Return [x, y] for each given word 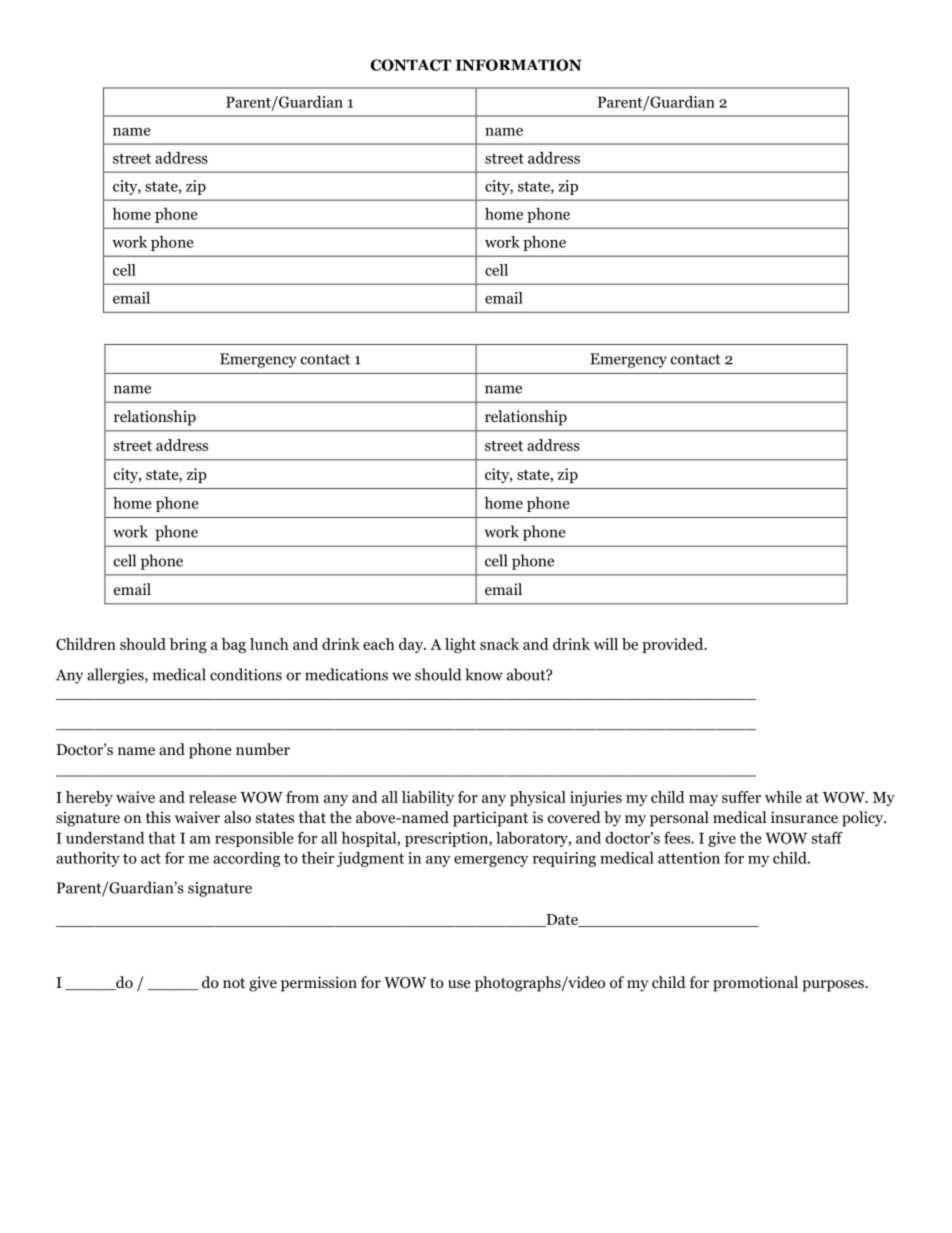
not [234, 983]
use [459, 984]
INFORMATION [519, 65]
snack [499, 644]
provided [674, 645]
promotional [755, 984]
